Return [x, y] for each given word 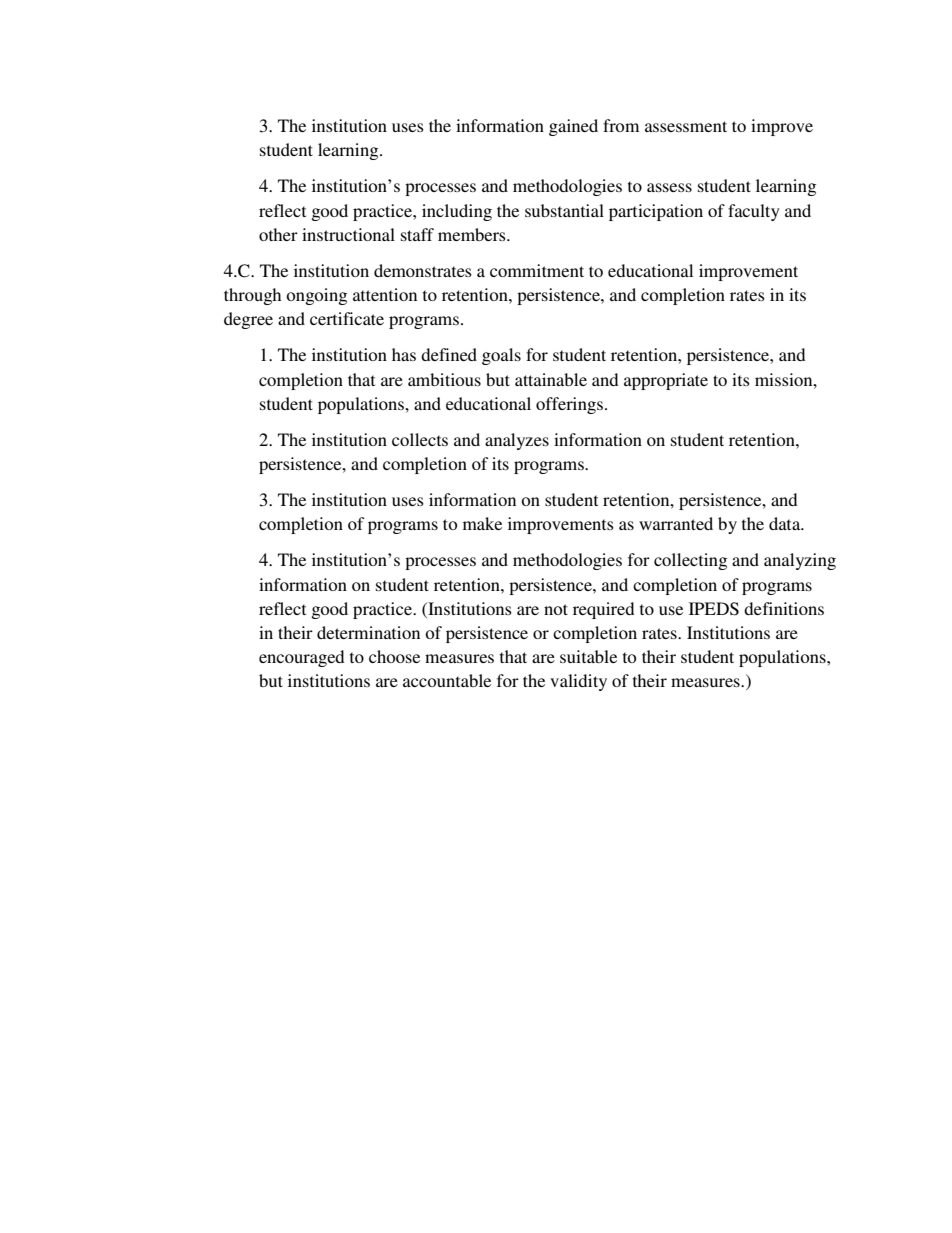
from [621, 125]
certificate [347, 318]
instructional [348, 234]
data [786, 523]
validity [578, 682]
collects [420, 439]
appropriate [666, 381]
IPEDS [714, 609]
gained [573, 127]
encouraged [301, 658]
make [482, 523]
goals [501, 356]
